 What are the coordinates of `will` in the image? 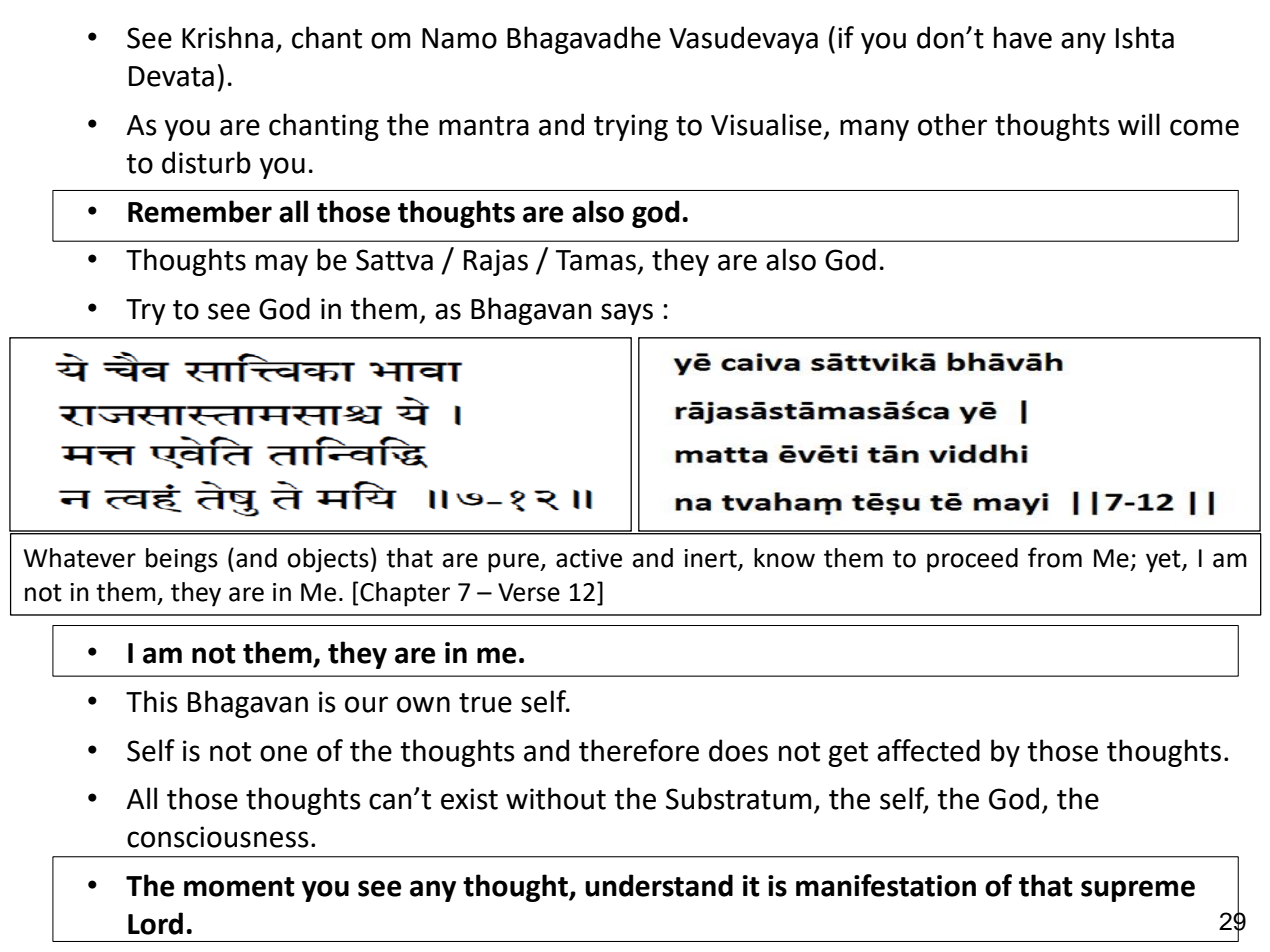 It's located at (1139, 124).
